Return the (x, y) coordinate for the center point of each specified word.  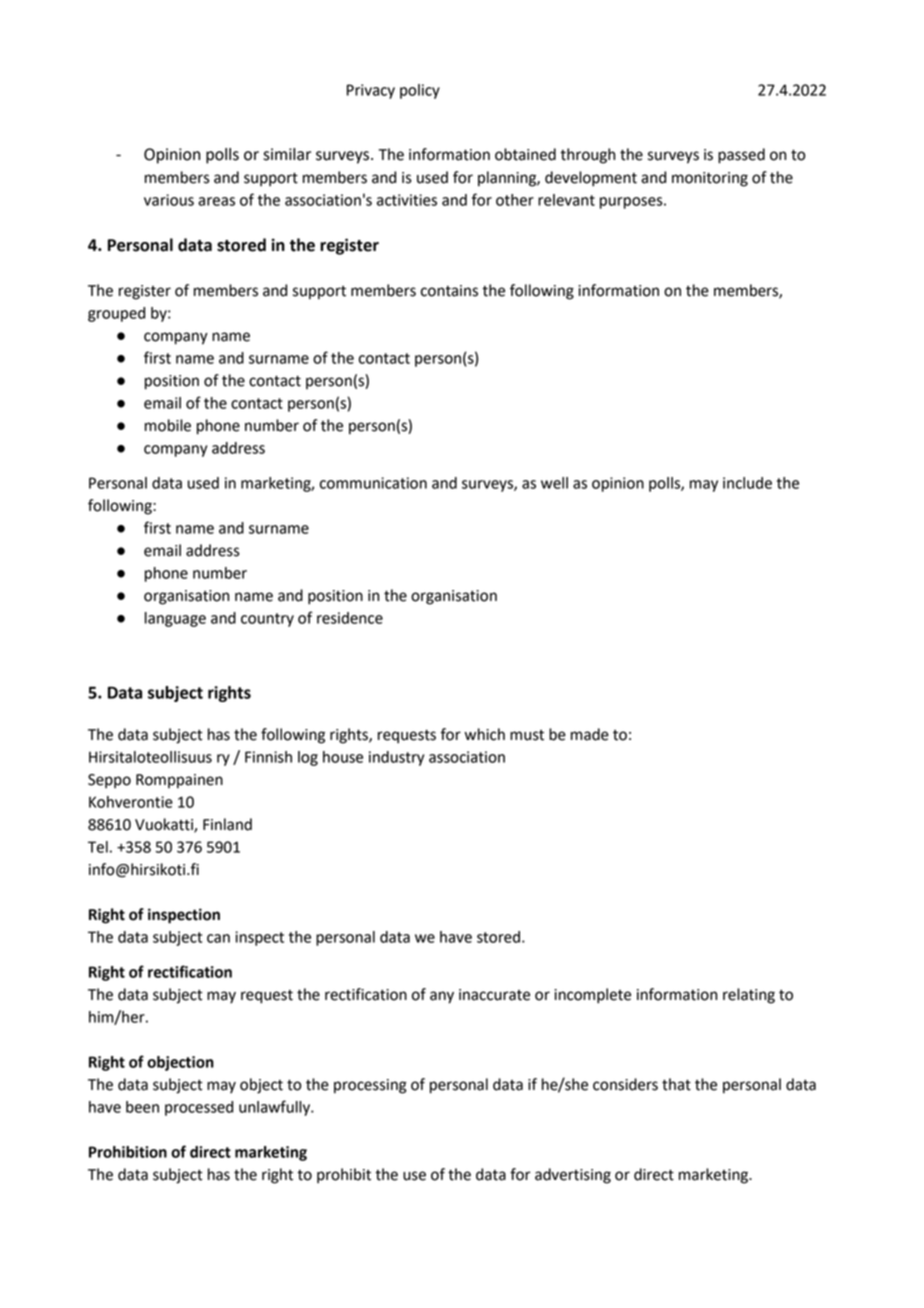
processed (199, 1108)
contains (449, 291)
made (590, 734)
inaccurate (494, 995)
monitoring (710, 179)
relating (749, 996)
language (175, 619)
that (676, 1084)
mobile (168, 425)
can (218, 938)
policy (420, 91)
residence (350, 618)
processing (370, 1086)
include (747, 483)
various (169, 200)
